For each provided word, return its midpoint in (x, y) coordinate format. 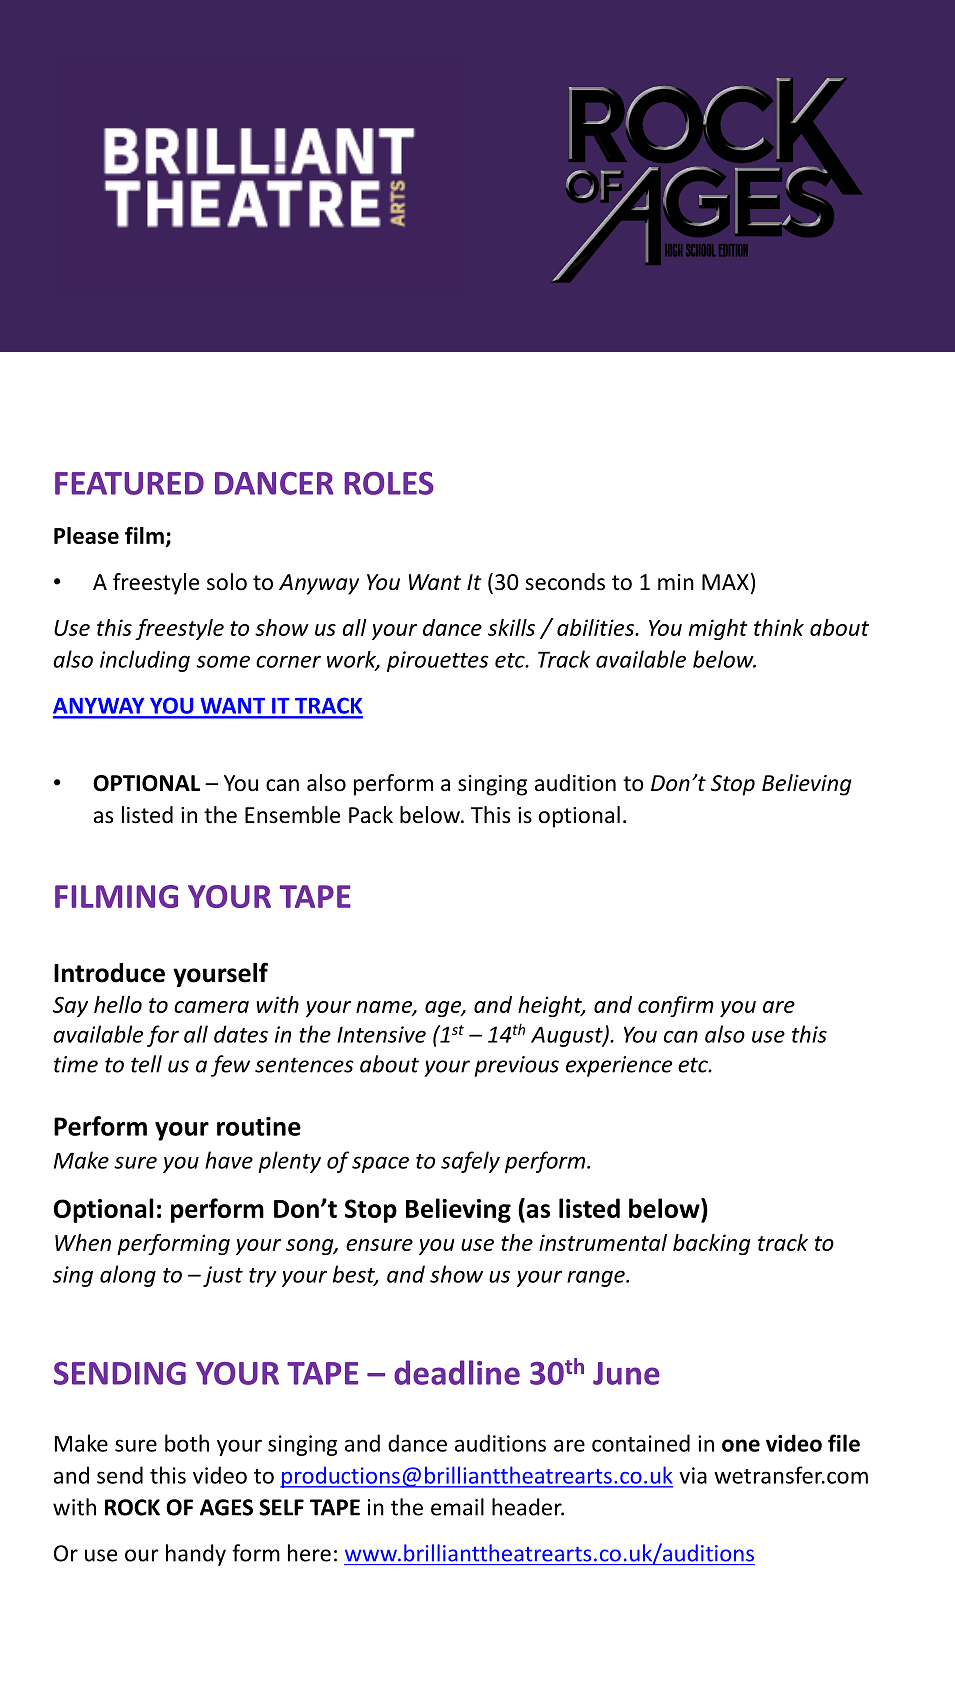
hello (118, 1004)
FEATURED (129, 483)
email (457, 1507)
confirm (676, 1006)
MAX (725, 582)
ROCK (132, 1507)
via (693, 1475)
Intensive (381, 1034)
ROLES (389, 483)
